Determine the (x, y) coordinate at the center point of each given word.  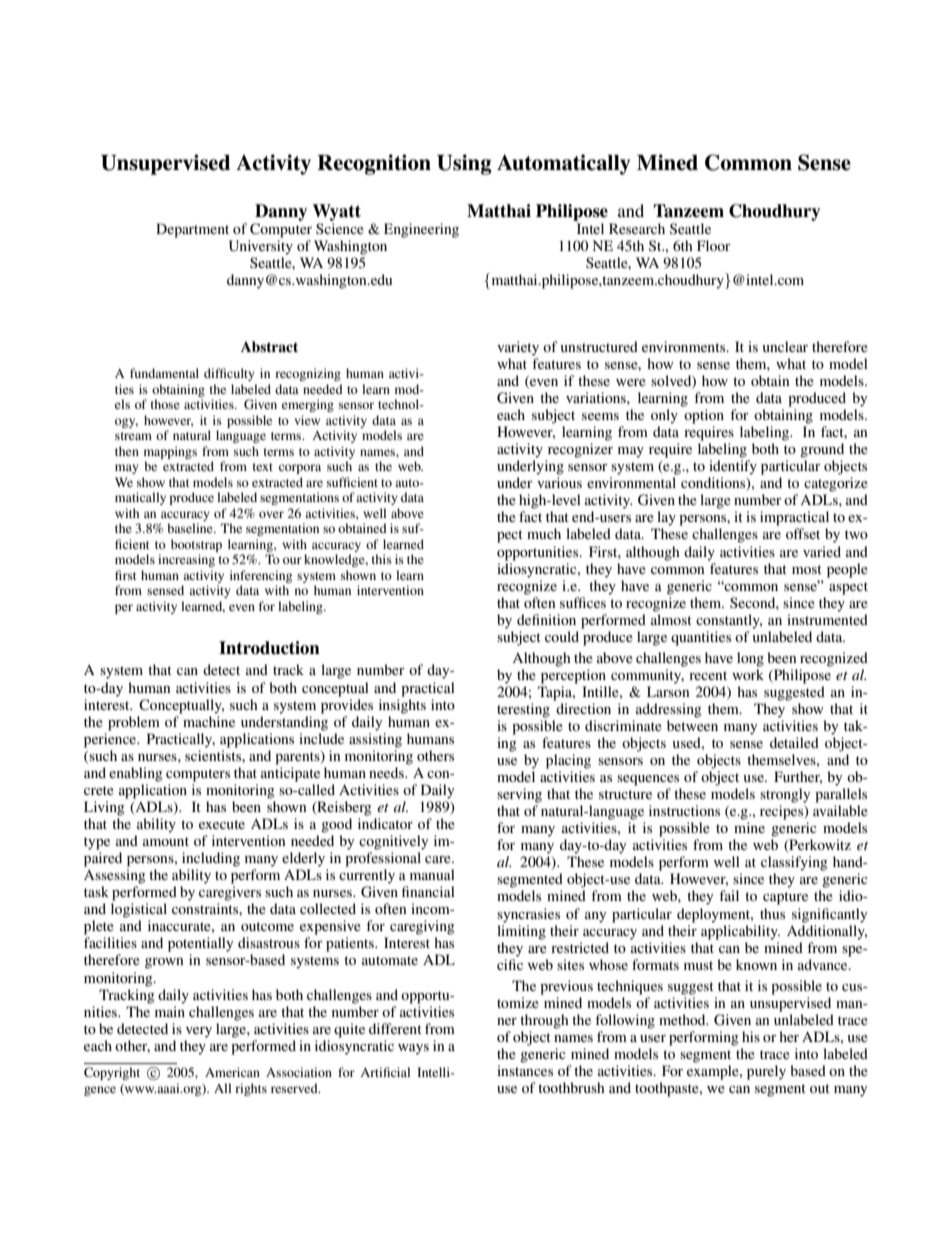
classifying (794, 863)
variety (518, 348)
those (165, 404)
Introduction (269, 648)
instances (525, 1070)
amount (166, 841)
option (704, 416)
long (750, 659)
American (232, 1072)
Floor (714, 245)
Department (192, 230)
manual (432, 874)
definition (546, 619)
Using (464, 164)
